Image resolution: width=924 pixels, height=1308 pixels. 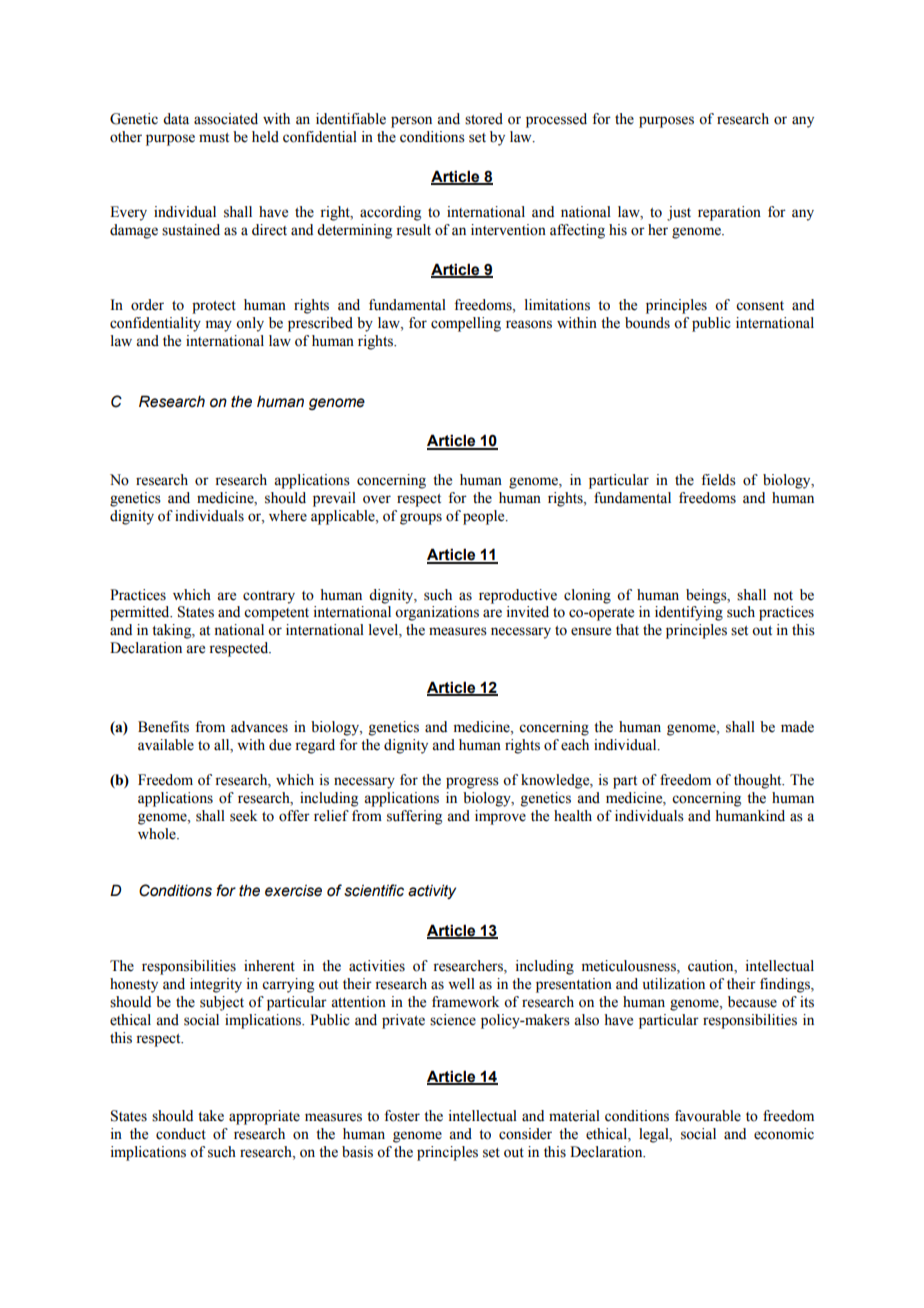 I want to click on reparation, so click(x=729, y=213).
